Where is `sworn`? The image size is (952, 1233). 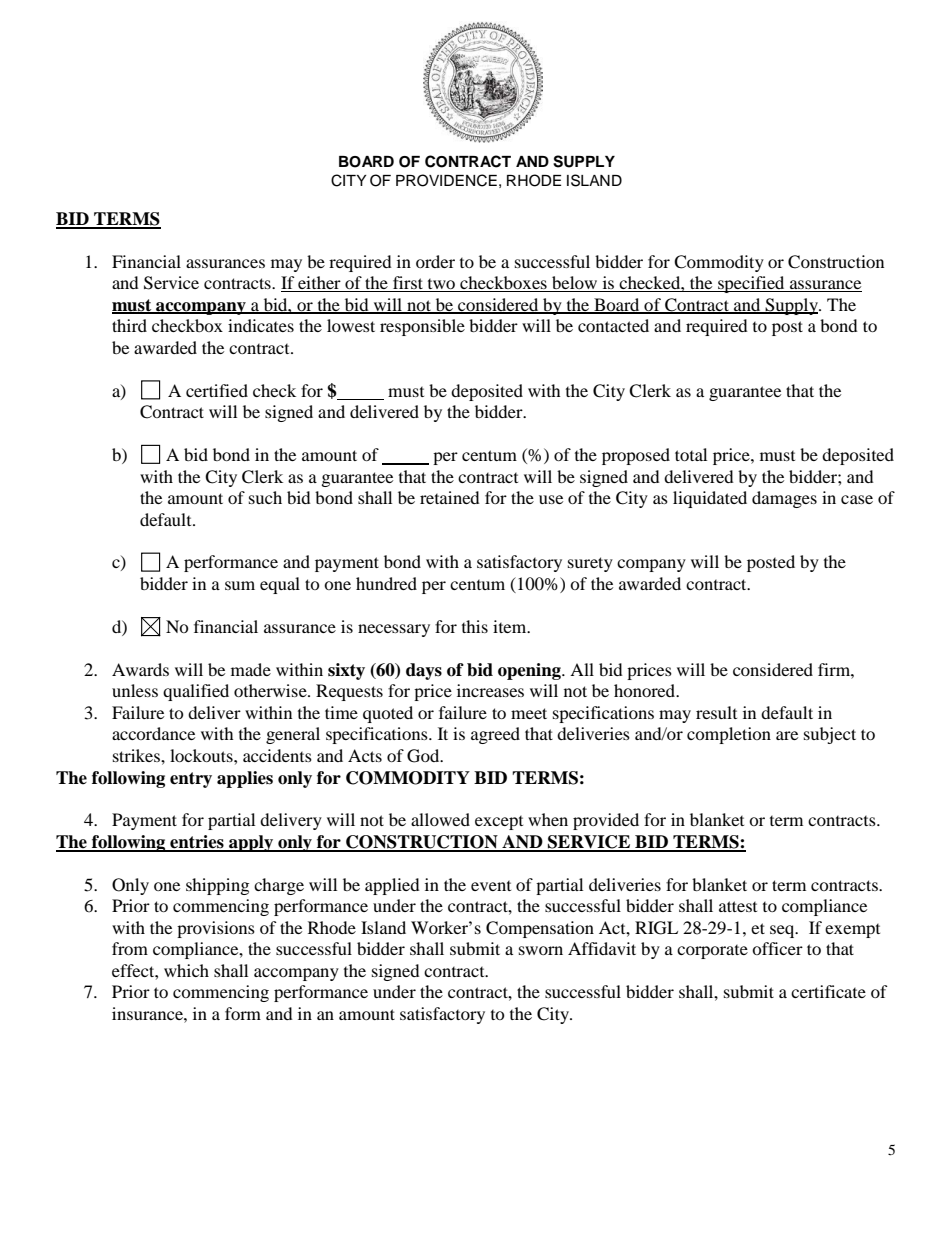 sworn is located at coordinates (541, 950).
